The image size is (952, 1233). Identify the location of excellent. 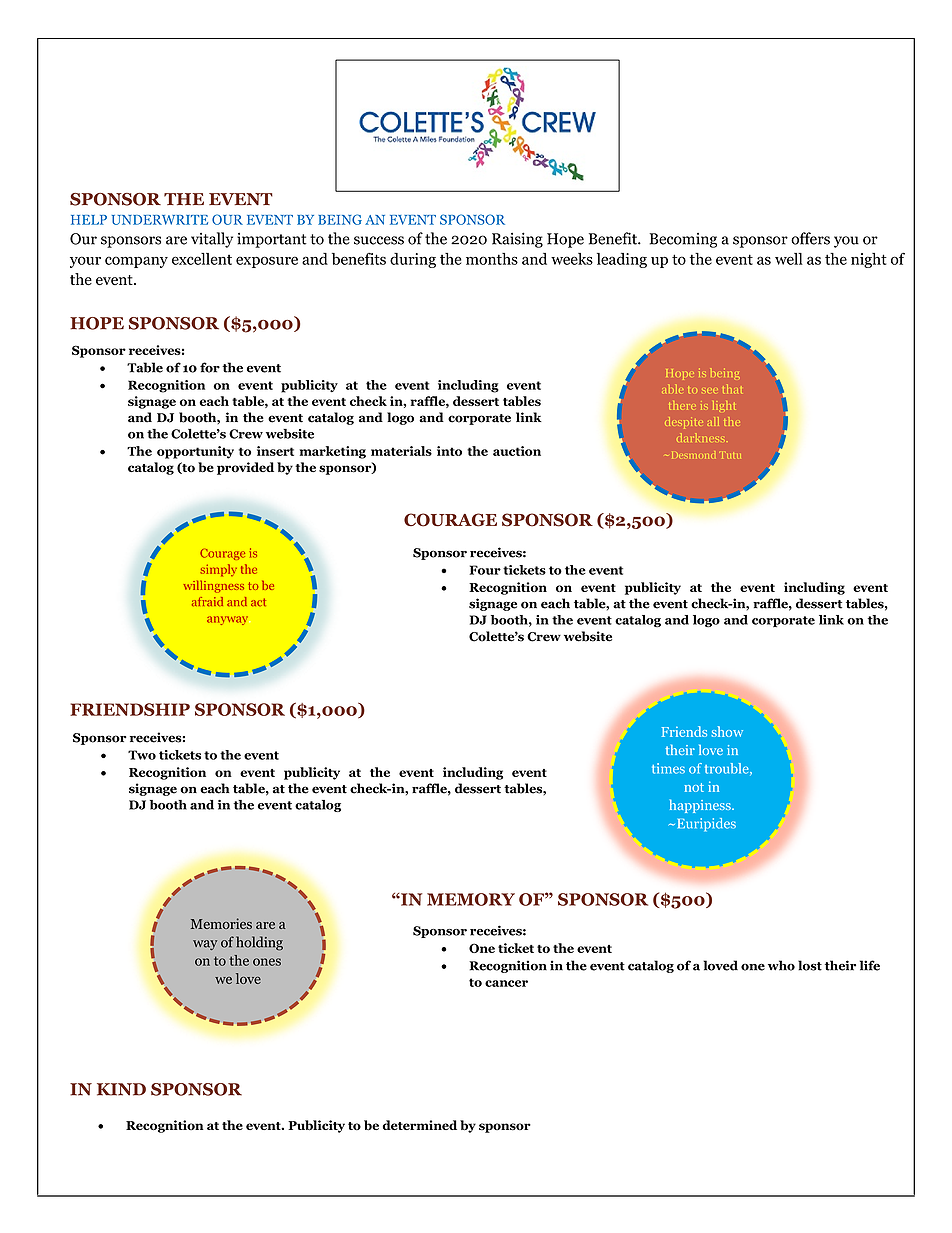
(202, 259).
